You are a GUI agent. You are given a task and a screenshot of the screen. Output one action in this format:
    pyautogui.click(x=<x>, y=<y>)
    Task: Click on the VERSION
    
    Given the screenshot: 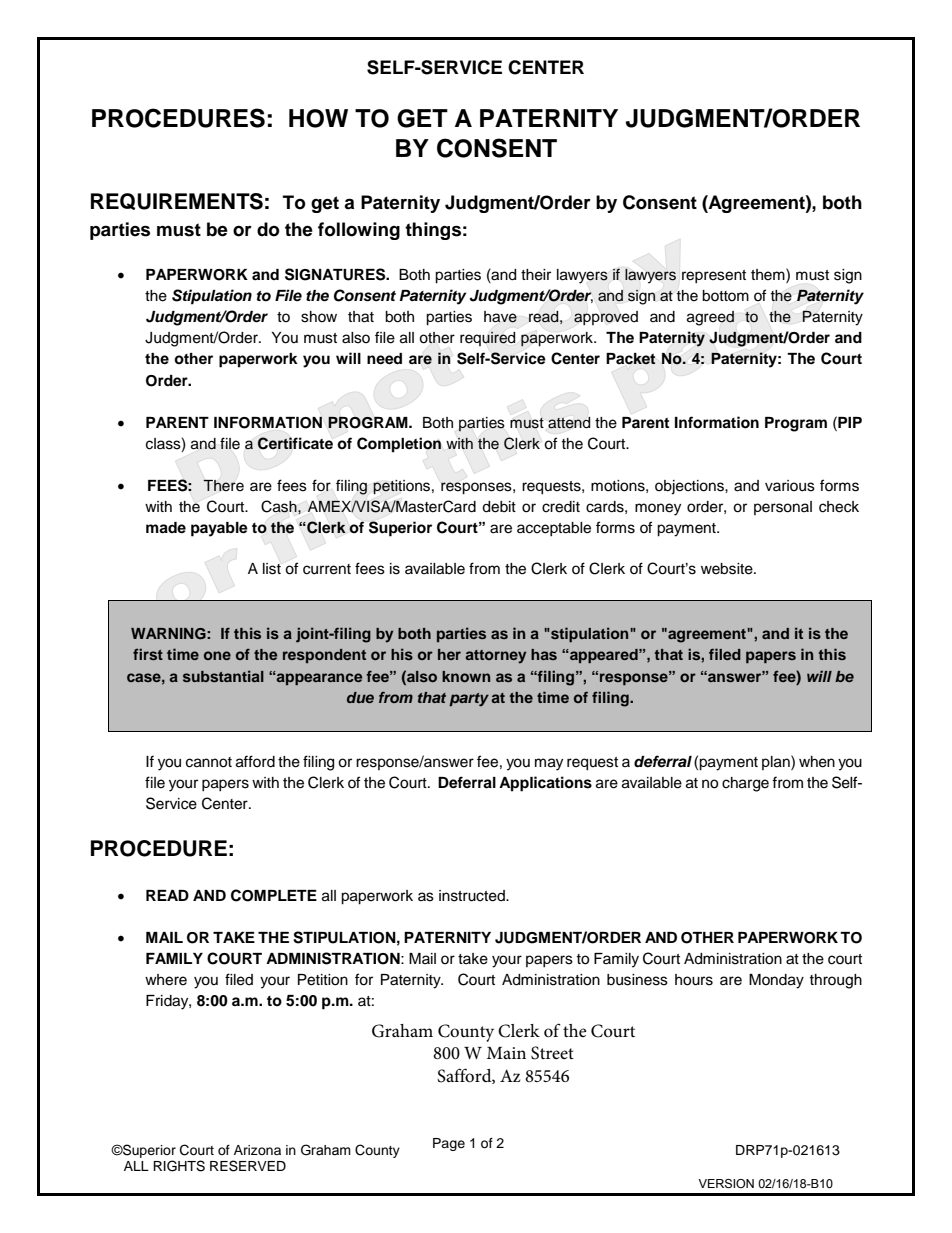 What is the action you would take?
    pyautogui.click(x=726, y=1183)
